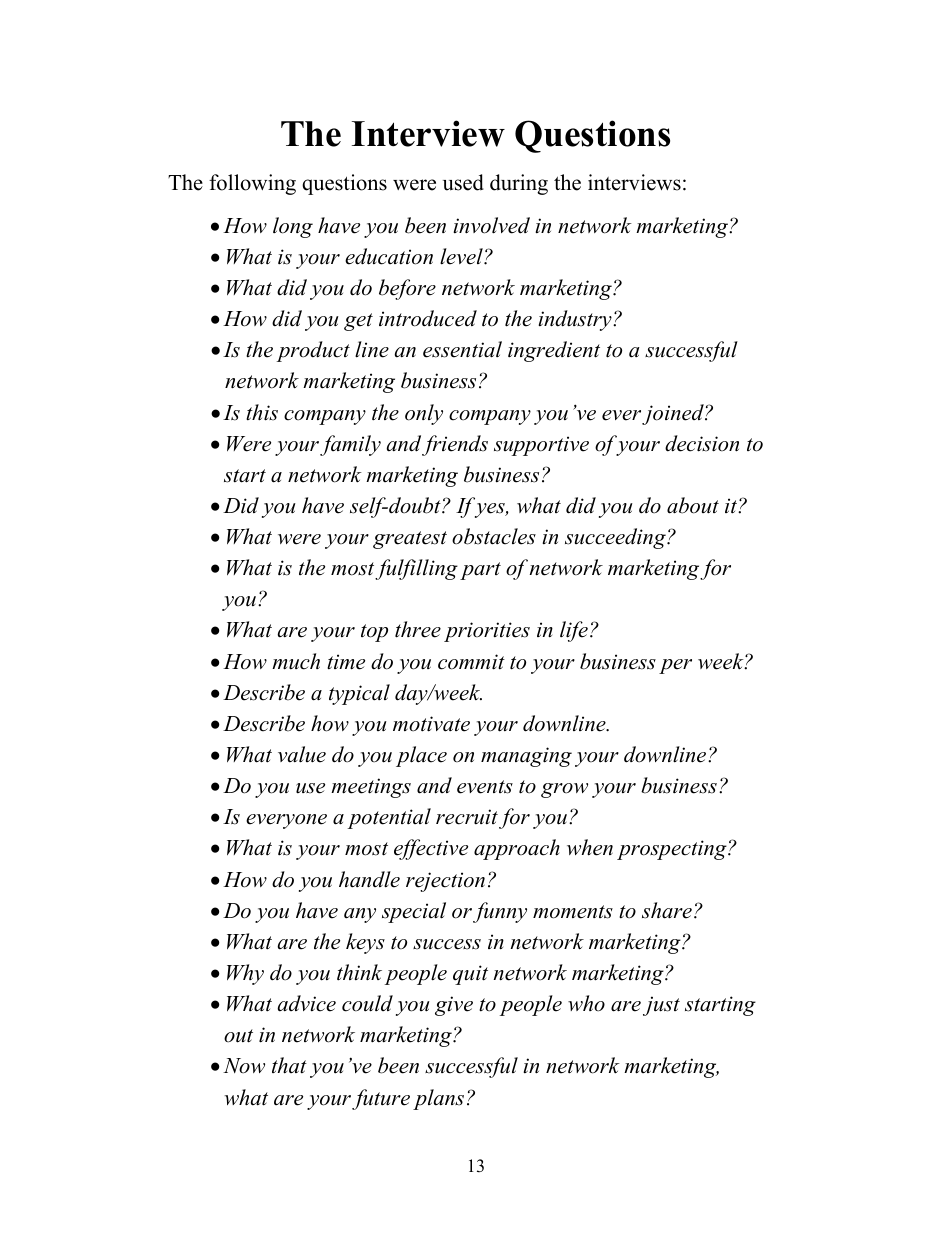  What do you see at coordinates (438, 1099) in the screenshot?
I see `plans` at bounding box center [438, 1099].
